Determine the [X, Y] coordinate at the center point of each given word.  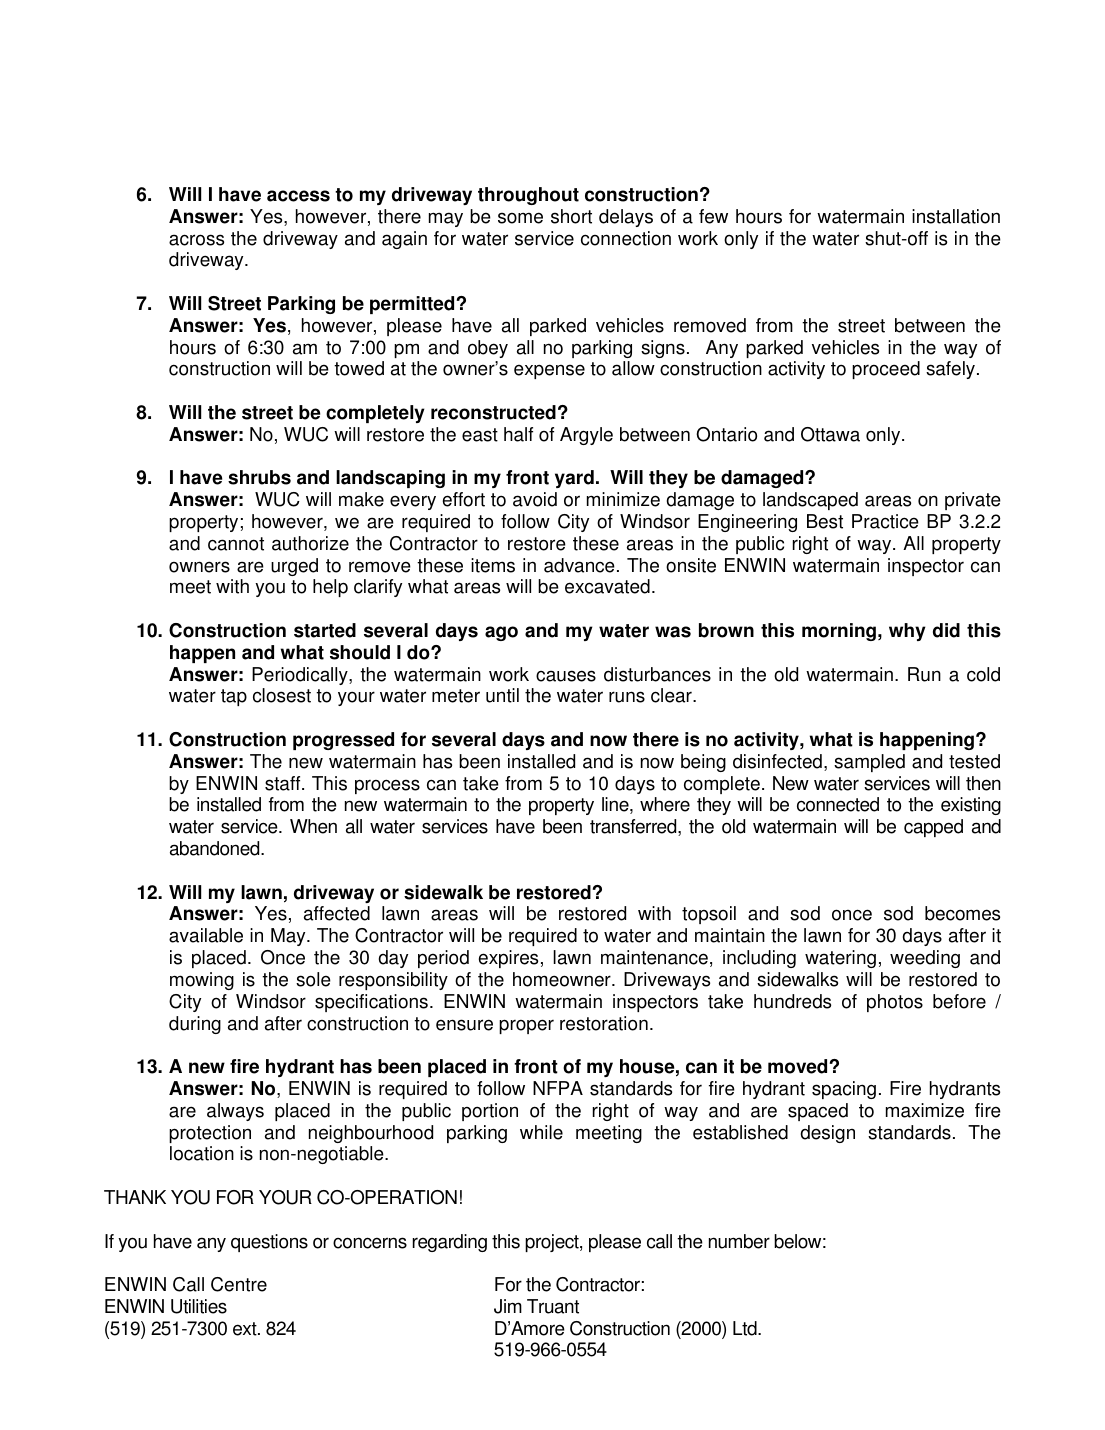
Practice [885, 521]
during [195, 1025]
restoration [604, 1023]
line [616, 805]
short [571, 216]
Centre [239, 1284]
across [196, 240]
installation [956, 216]
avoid [535, 499]
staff [284, 783]
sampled [869, 763]
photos [895, 1003]
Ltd [746, 1328]
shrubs [259, 477]
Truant [553, 1306]
